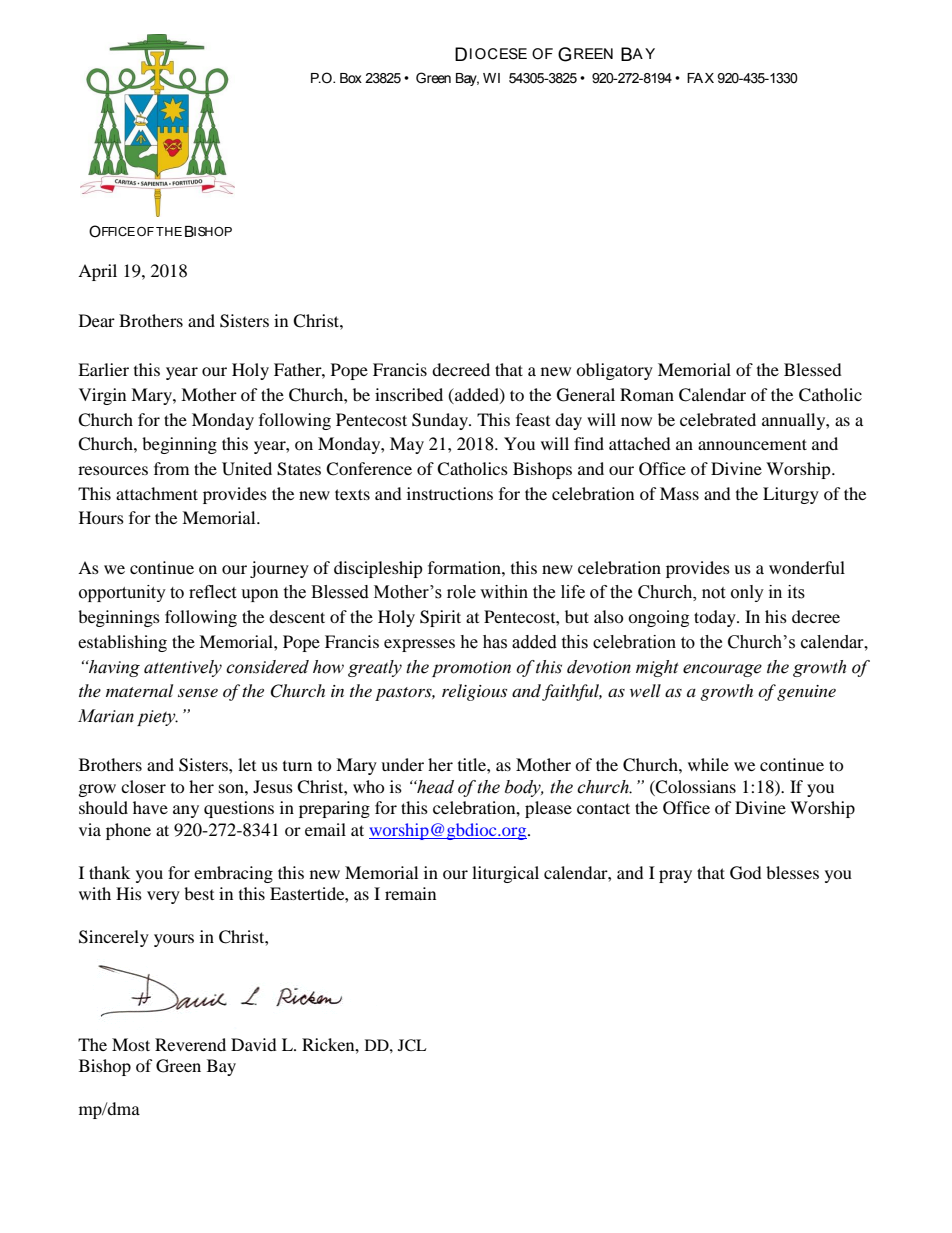  What do you see at coordinates (351, 78) in the screenshot?
I see `Box` at bounding box center [351, 78].
